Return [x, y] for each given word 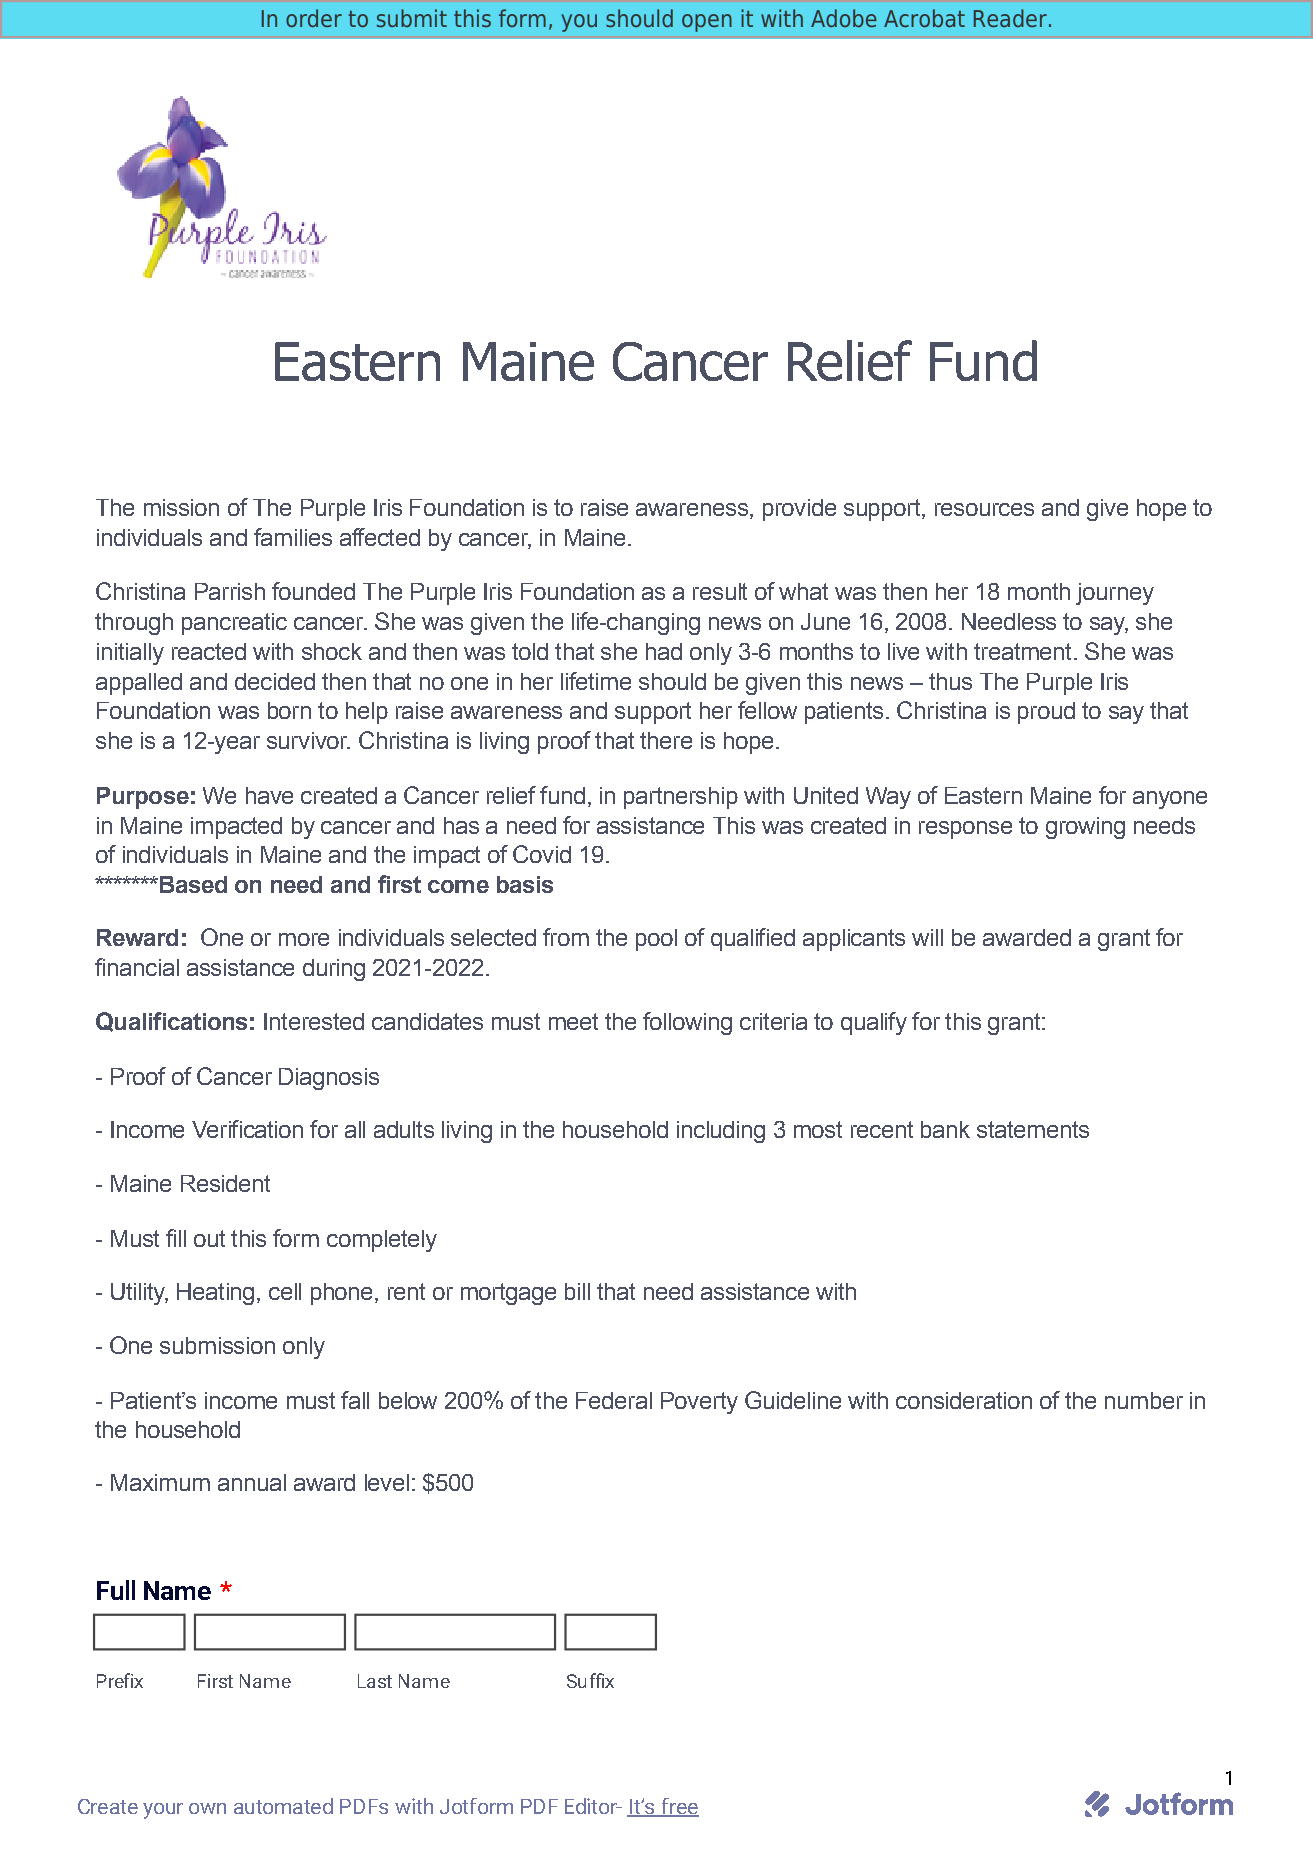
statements [1033, 1129]
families [293, 537]
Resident [225, 1183]
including [721, 1132]
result [720, 591]
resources [984, 509]
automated [283, 1806]
